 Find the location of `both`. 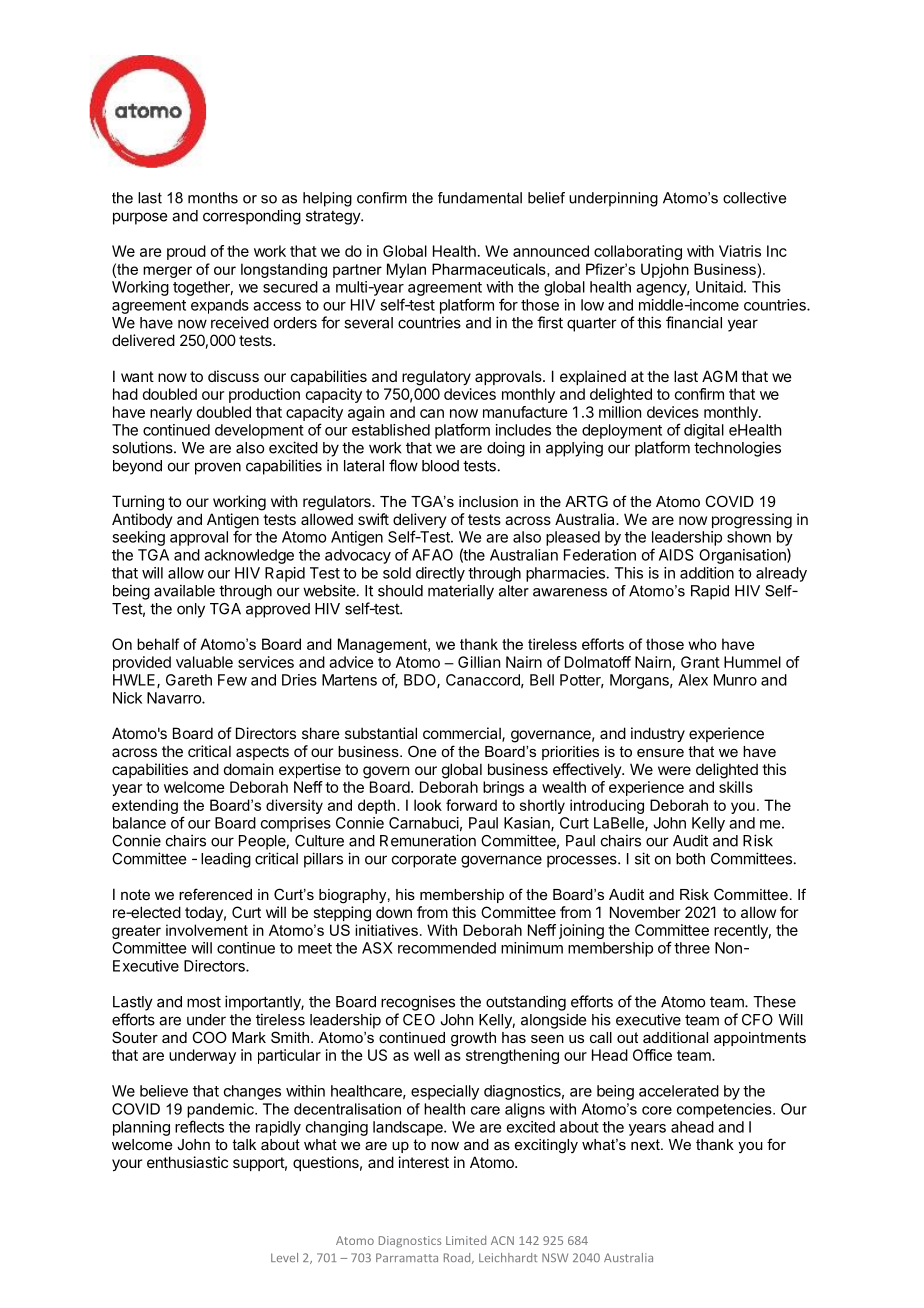

both is located at coordinates (690, 859).
